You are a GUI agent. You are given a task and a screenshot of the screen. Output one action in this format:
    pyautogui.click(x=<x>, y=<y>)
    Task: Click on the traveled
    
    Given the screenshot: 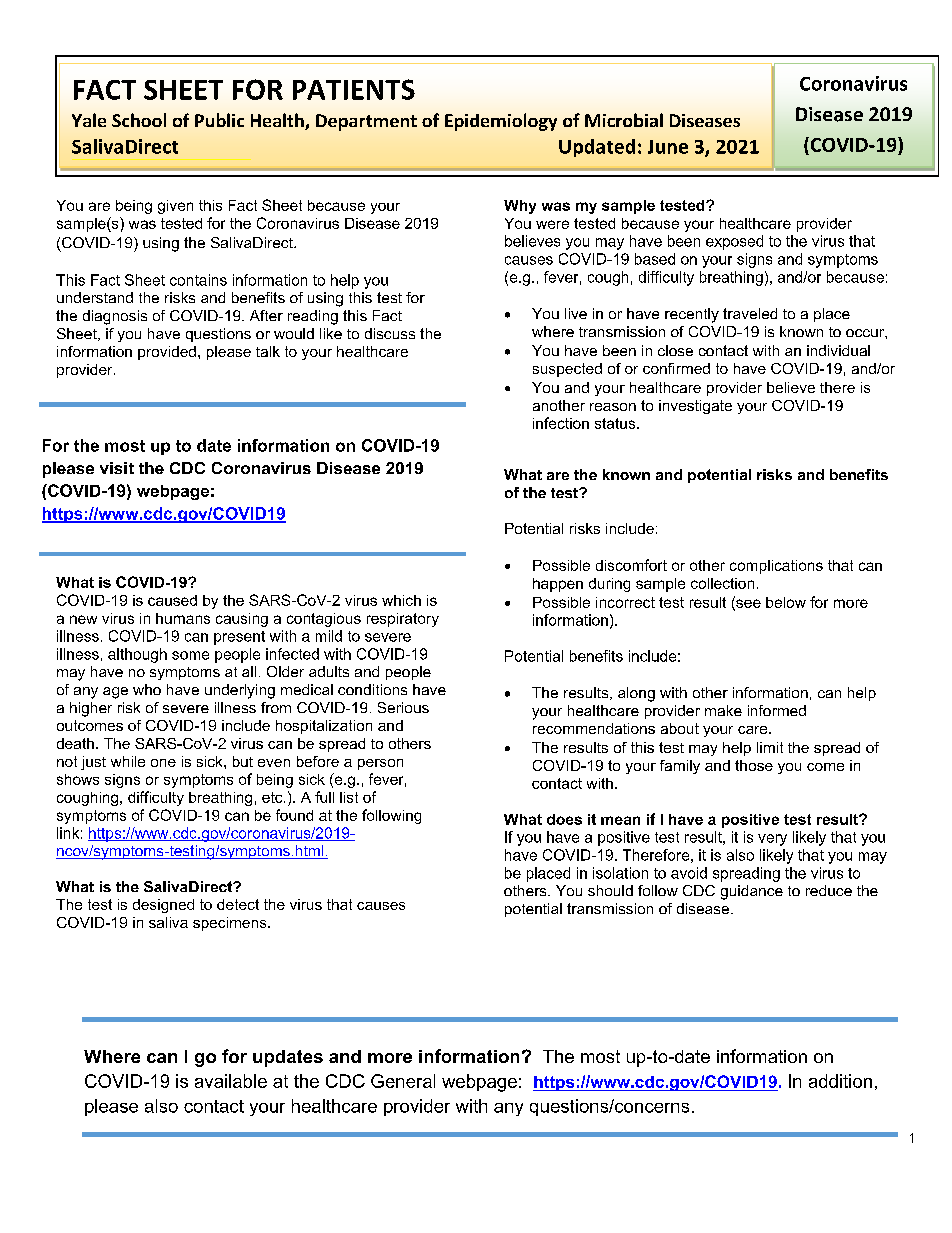 What is the action you would take?
    pyautogui.click(x=750, y=313)
